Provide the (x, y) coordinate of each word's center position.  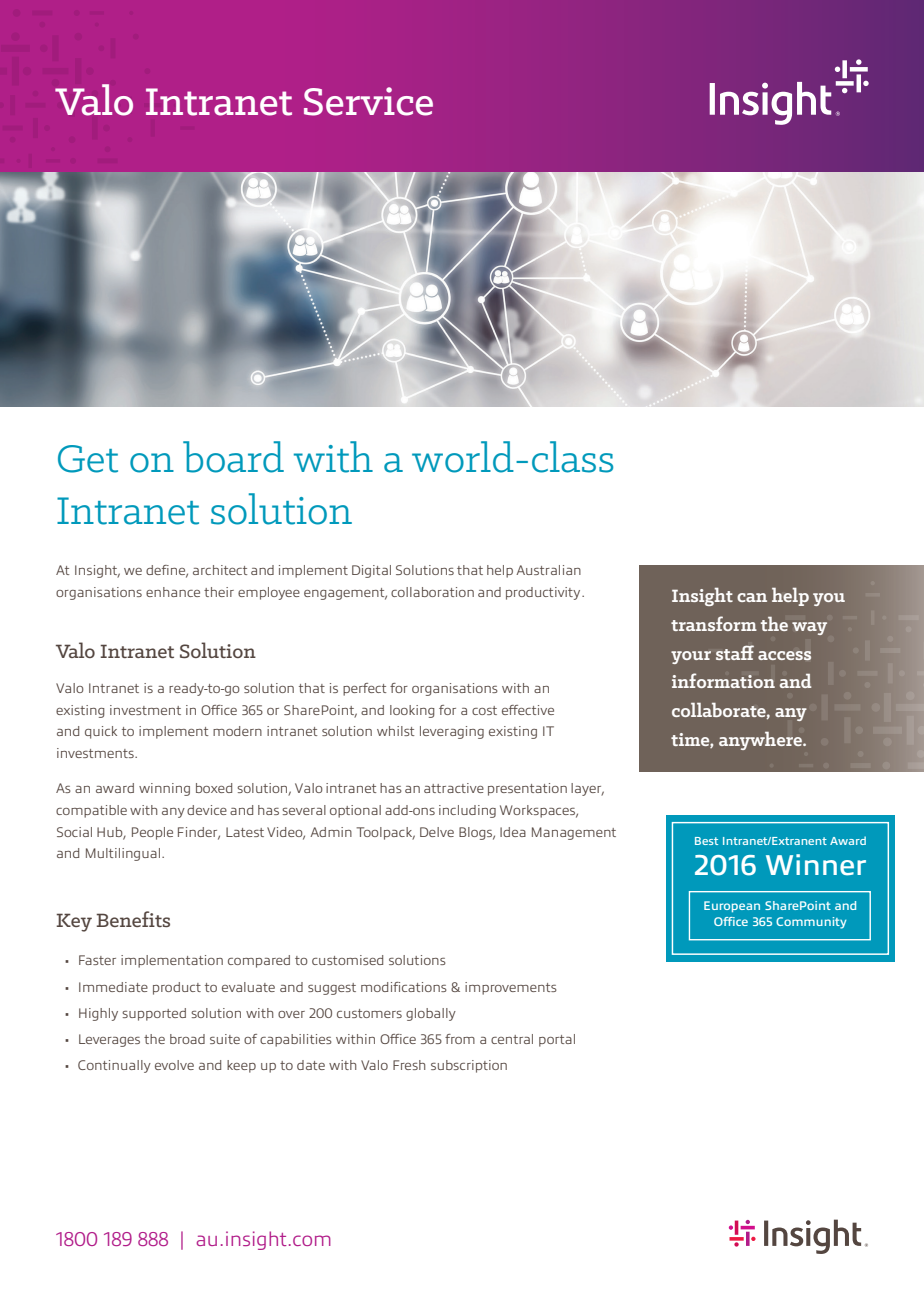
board (233, 457)
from (460, 1039)
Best (706, 841)
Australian (548, 570)
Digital (371, 571)
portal (557, 1040)
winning (164, 789)
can (752, 597)
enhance (173, 592)
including (467, 811)
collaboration (432, 592)
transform (714, 623)
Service (368, 101)
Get (88, 459)
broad (187, 1039)
